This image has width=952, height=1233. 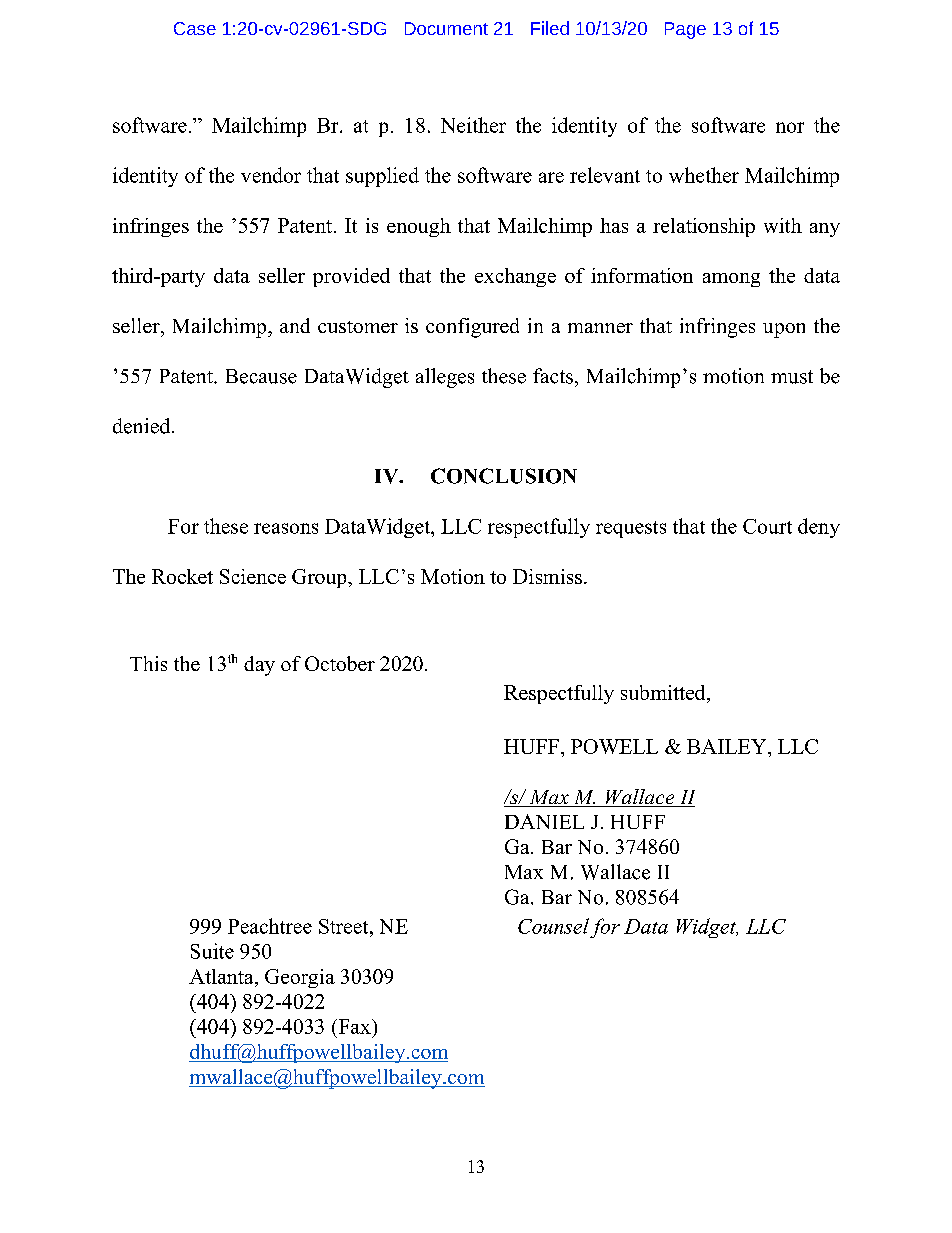 What do you see at coordinates (544, 821) in the image?
I see `DANIEL` at bounding box center [544, 821].
